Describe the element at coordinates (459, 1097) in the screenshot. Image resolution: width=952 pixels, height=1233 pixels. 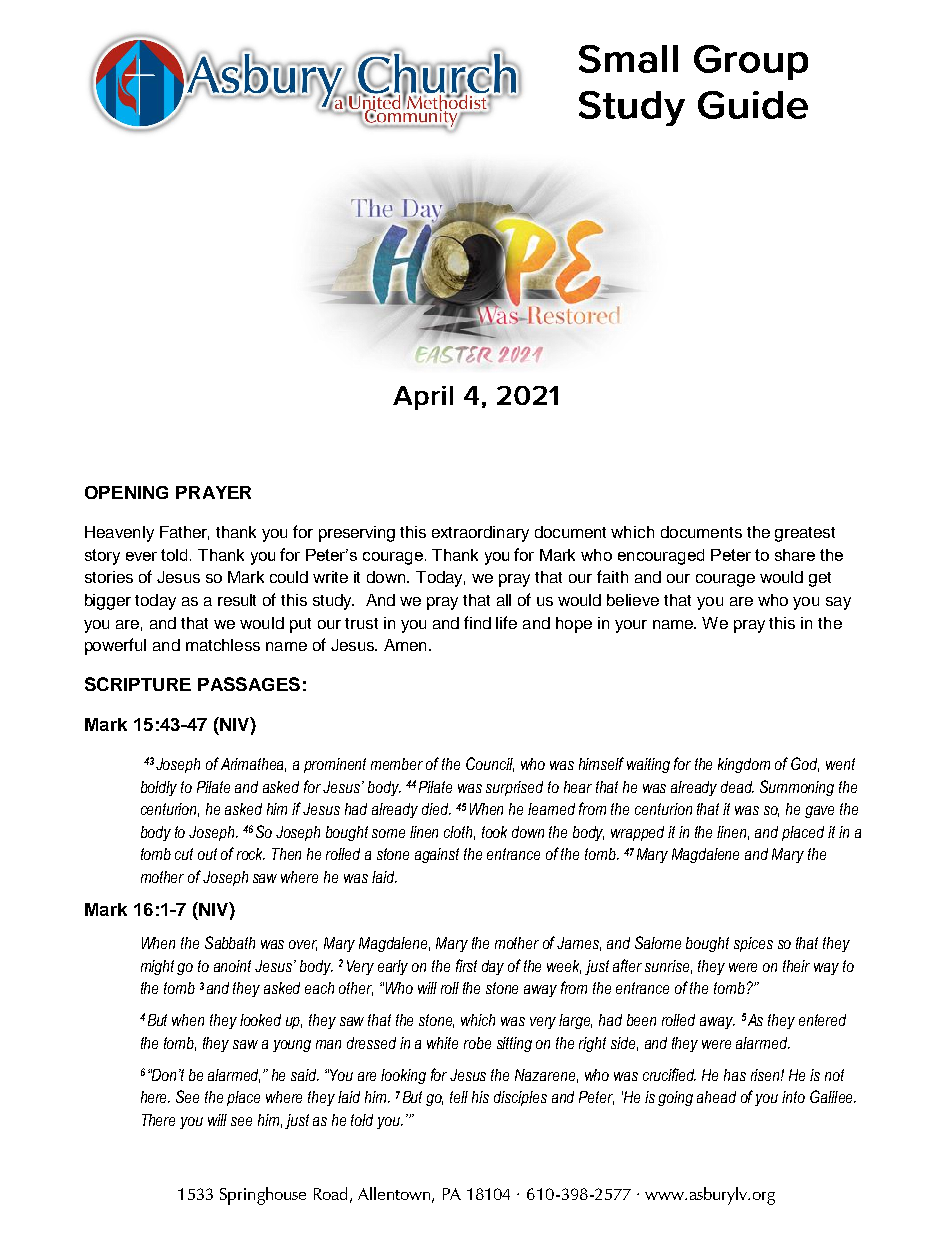
I see `tell` at that location.
